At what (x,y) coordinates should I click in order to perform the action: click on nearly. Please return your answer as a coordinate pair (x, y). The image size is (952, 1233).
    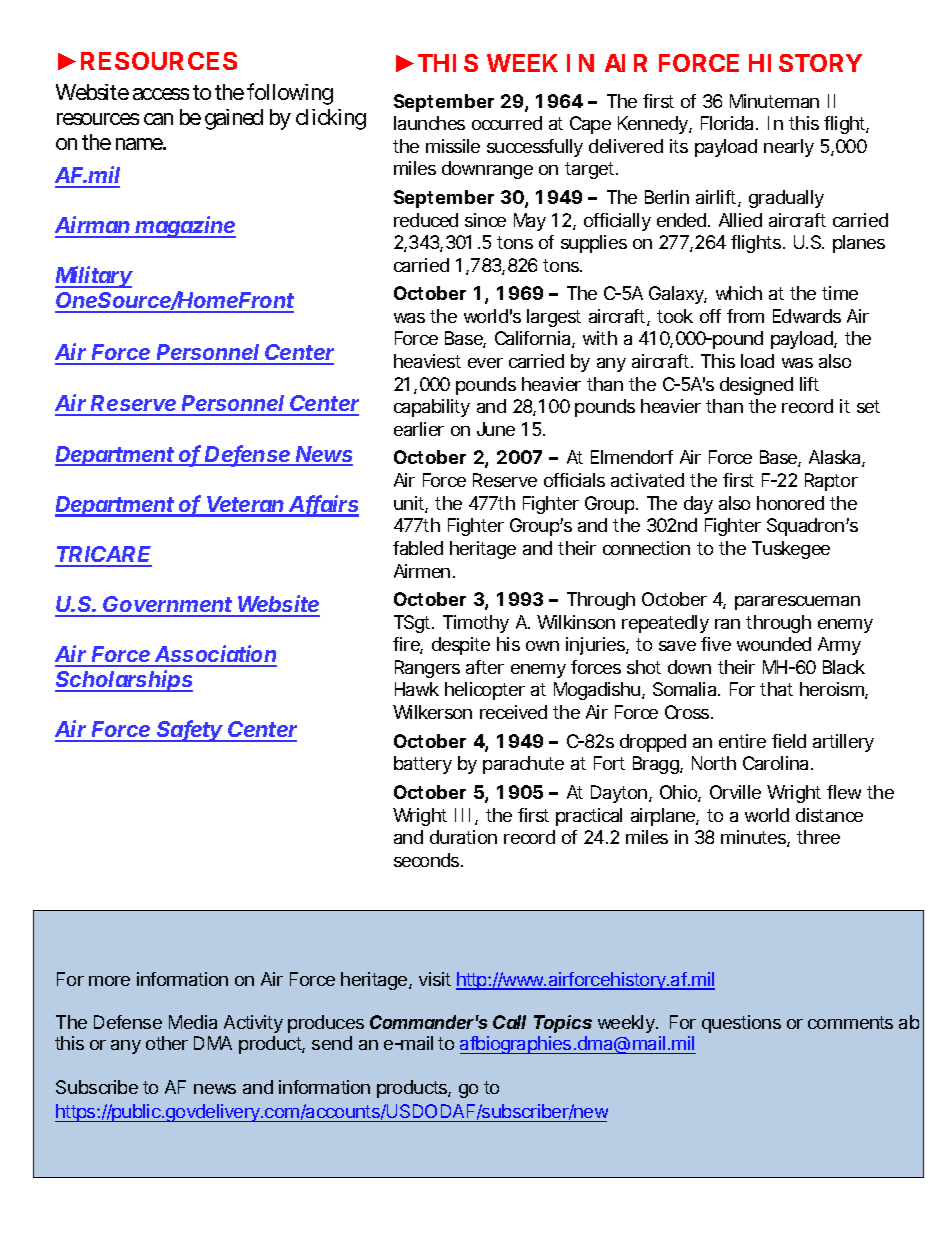
    Looking at the image, I should click on (789, 148).
